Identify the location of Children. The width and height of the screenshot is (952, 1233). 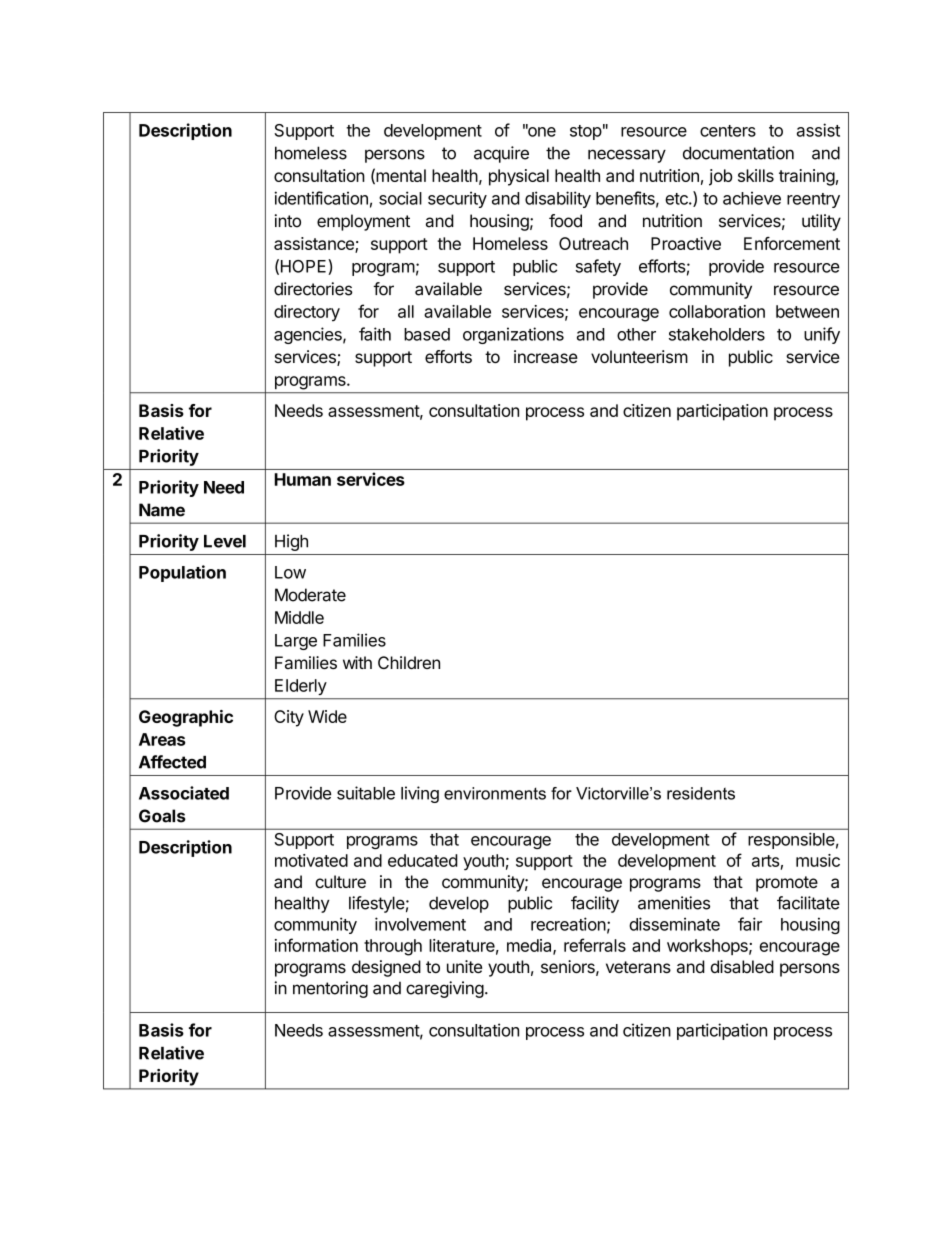
(409, 662).
